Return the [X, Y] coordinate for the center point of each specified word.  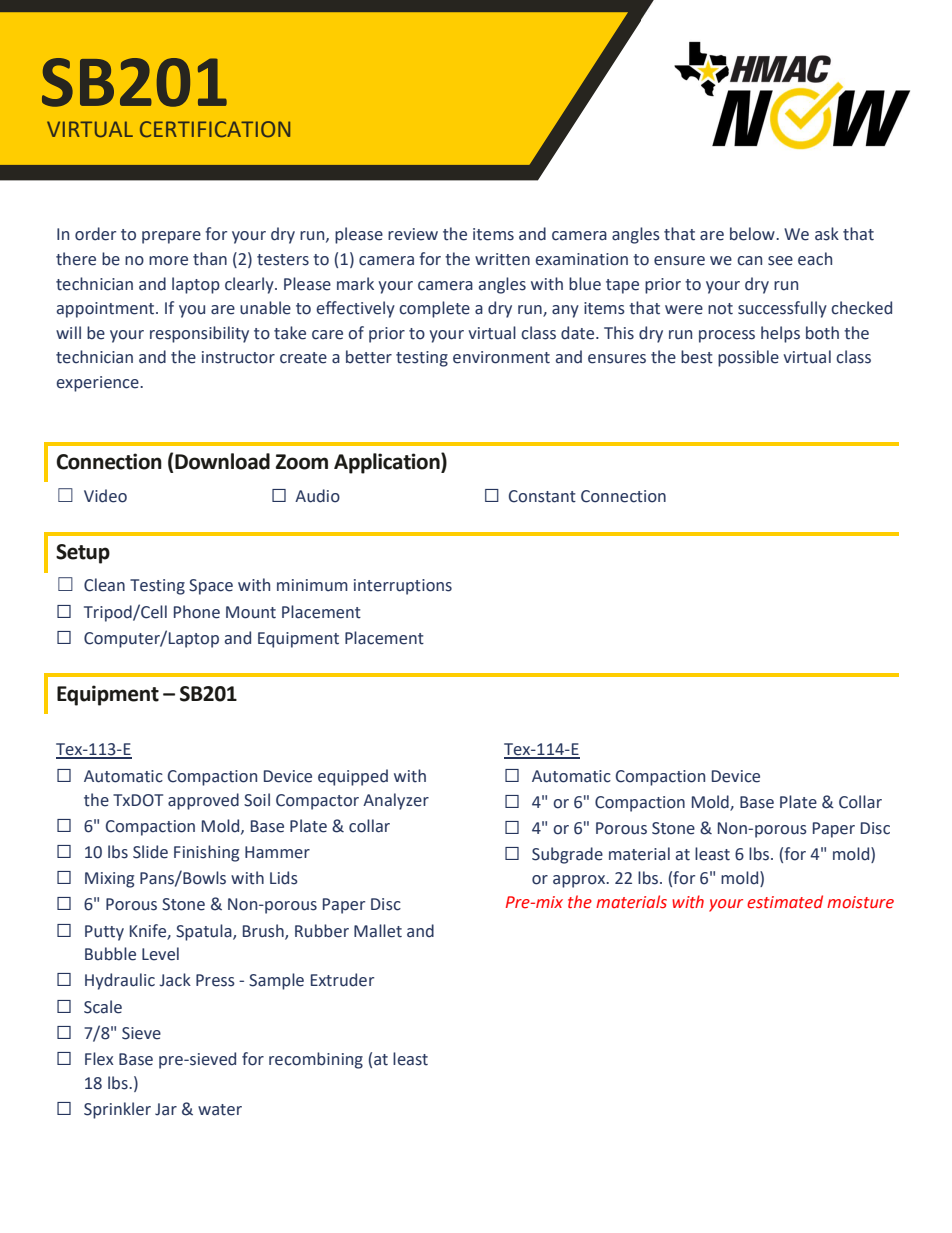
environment [501, 357]
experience [99, 384]
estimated [785, 902]
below [753, 234]
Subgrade [567, 855]
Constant [542, 496]
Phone [197, 612]
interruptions [403, 587]
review [413, 234]
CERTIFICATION [215, 129]
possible [748, 358]
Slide [150, 852]
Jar [166, 1109]
